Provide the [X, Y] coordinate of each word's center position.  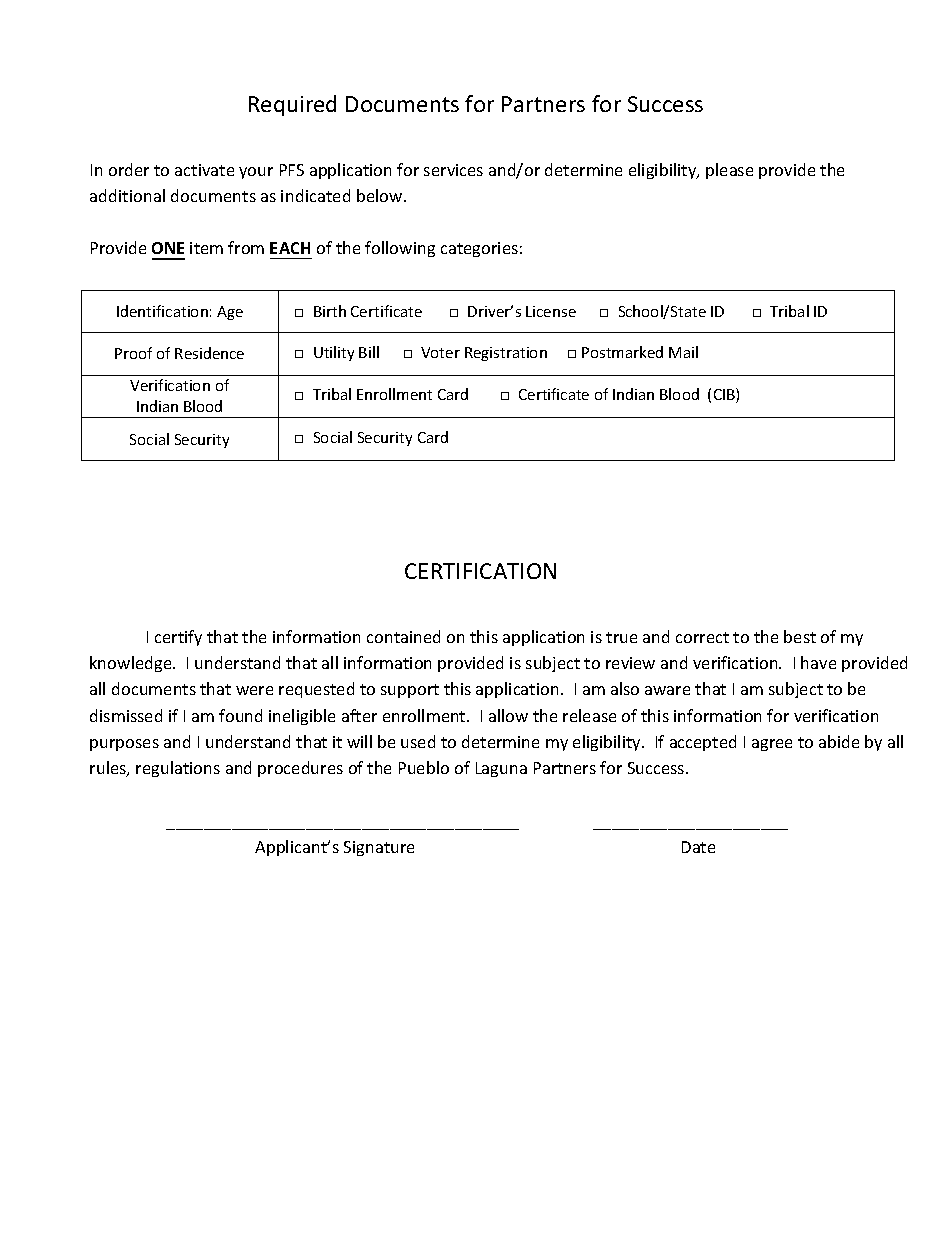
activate [204, 170]
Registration [506, 354]
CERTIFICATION [480, 571]
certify [178, 638]
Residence [209, 353]
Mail [683, 352]
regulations [178, 769]
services [453, 170]
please [729, 171]
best [800, 636]
